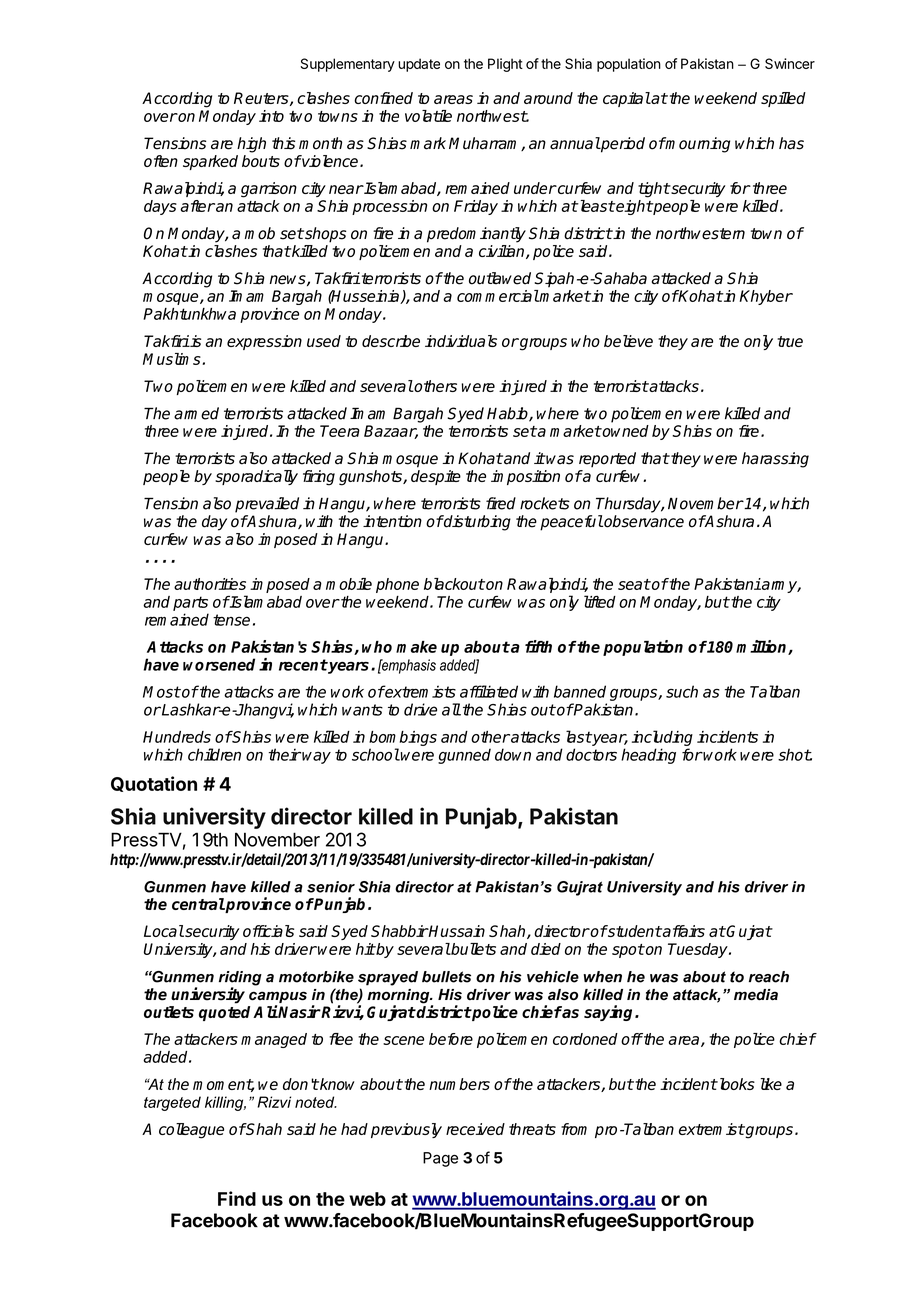 The image size is (924, 1305). Describe the element at coordinates (428, 116) in the screenshot. I see `volatile` at that location.
